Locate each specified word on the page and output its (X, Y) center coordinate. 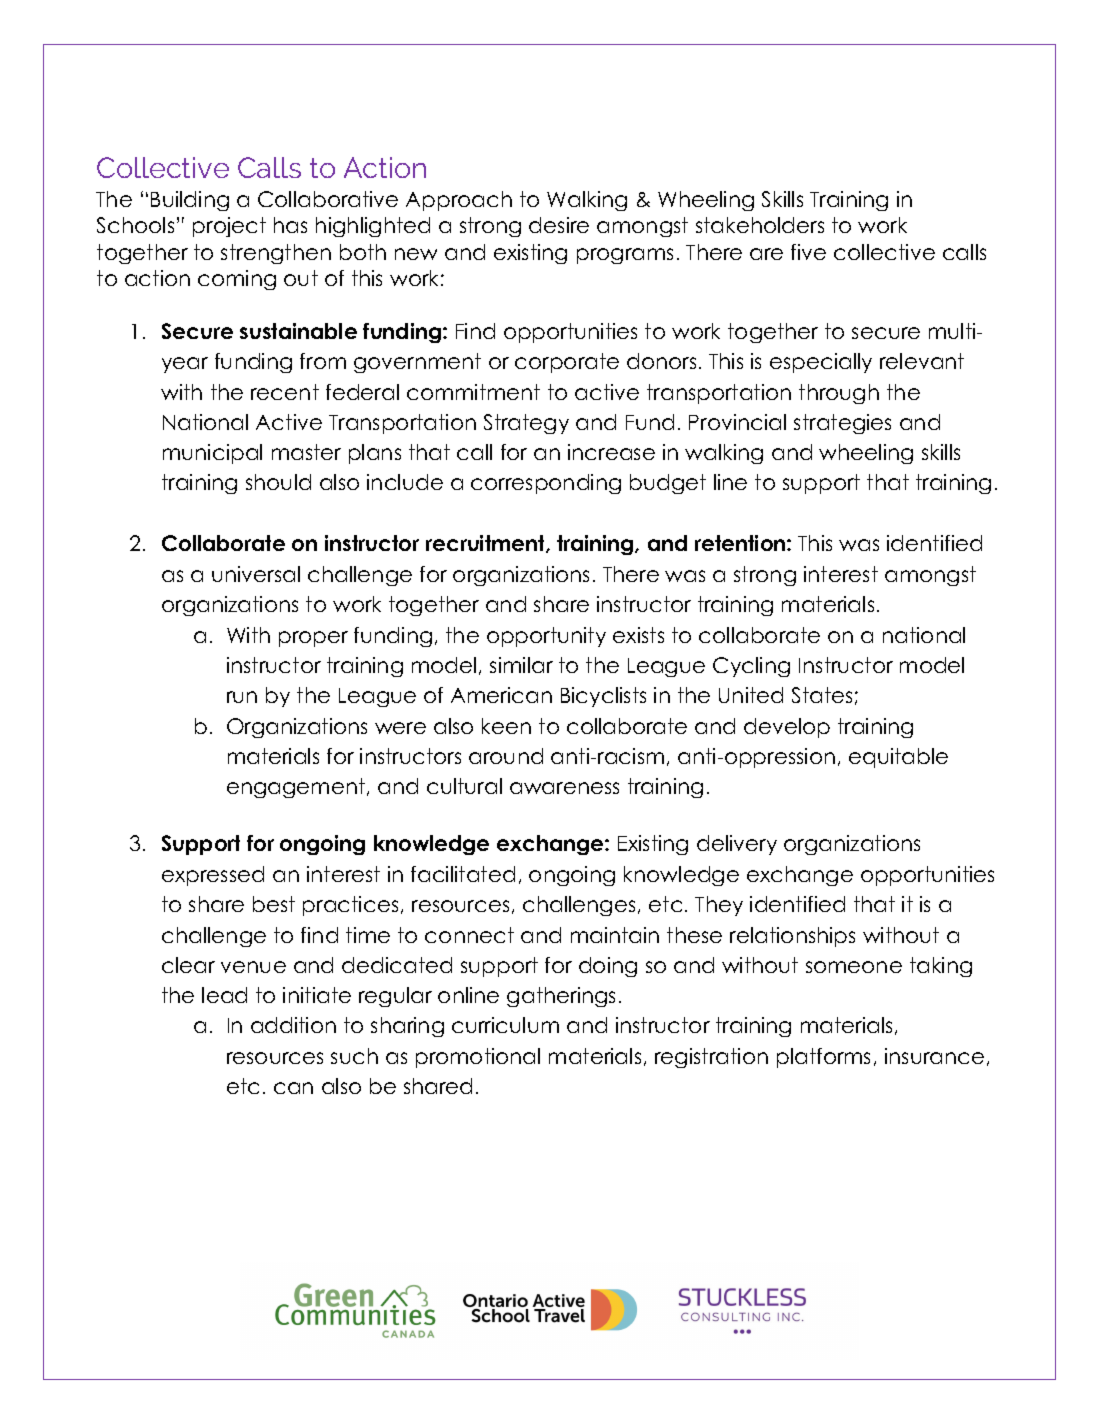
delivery (737, 845)
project (229, 227)
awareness (564, 788)
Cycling (751, 667)
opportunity (546, 637)
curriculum (505, 1025)
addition (293, 1025)
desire (559, 225)
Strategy (526, 424)
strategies (842, 424)
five (808, 252)
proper (313, 639)
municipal (212, 454)
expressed (213, 876)
